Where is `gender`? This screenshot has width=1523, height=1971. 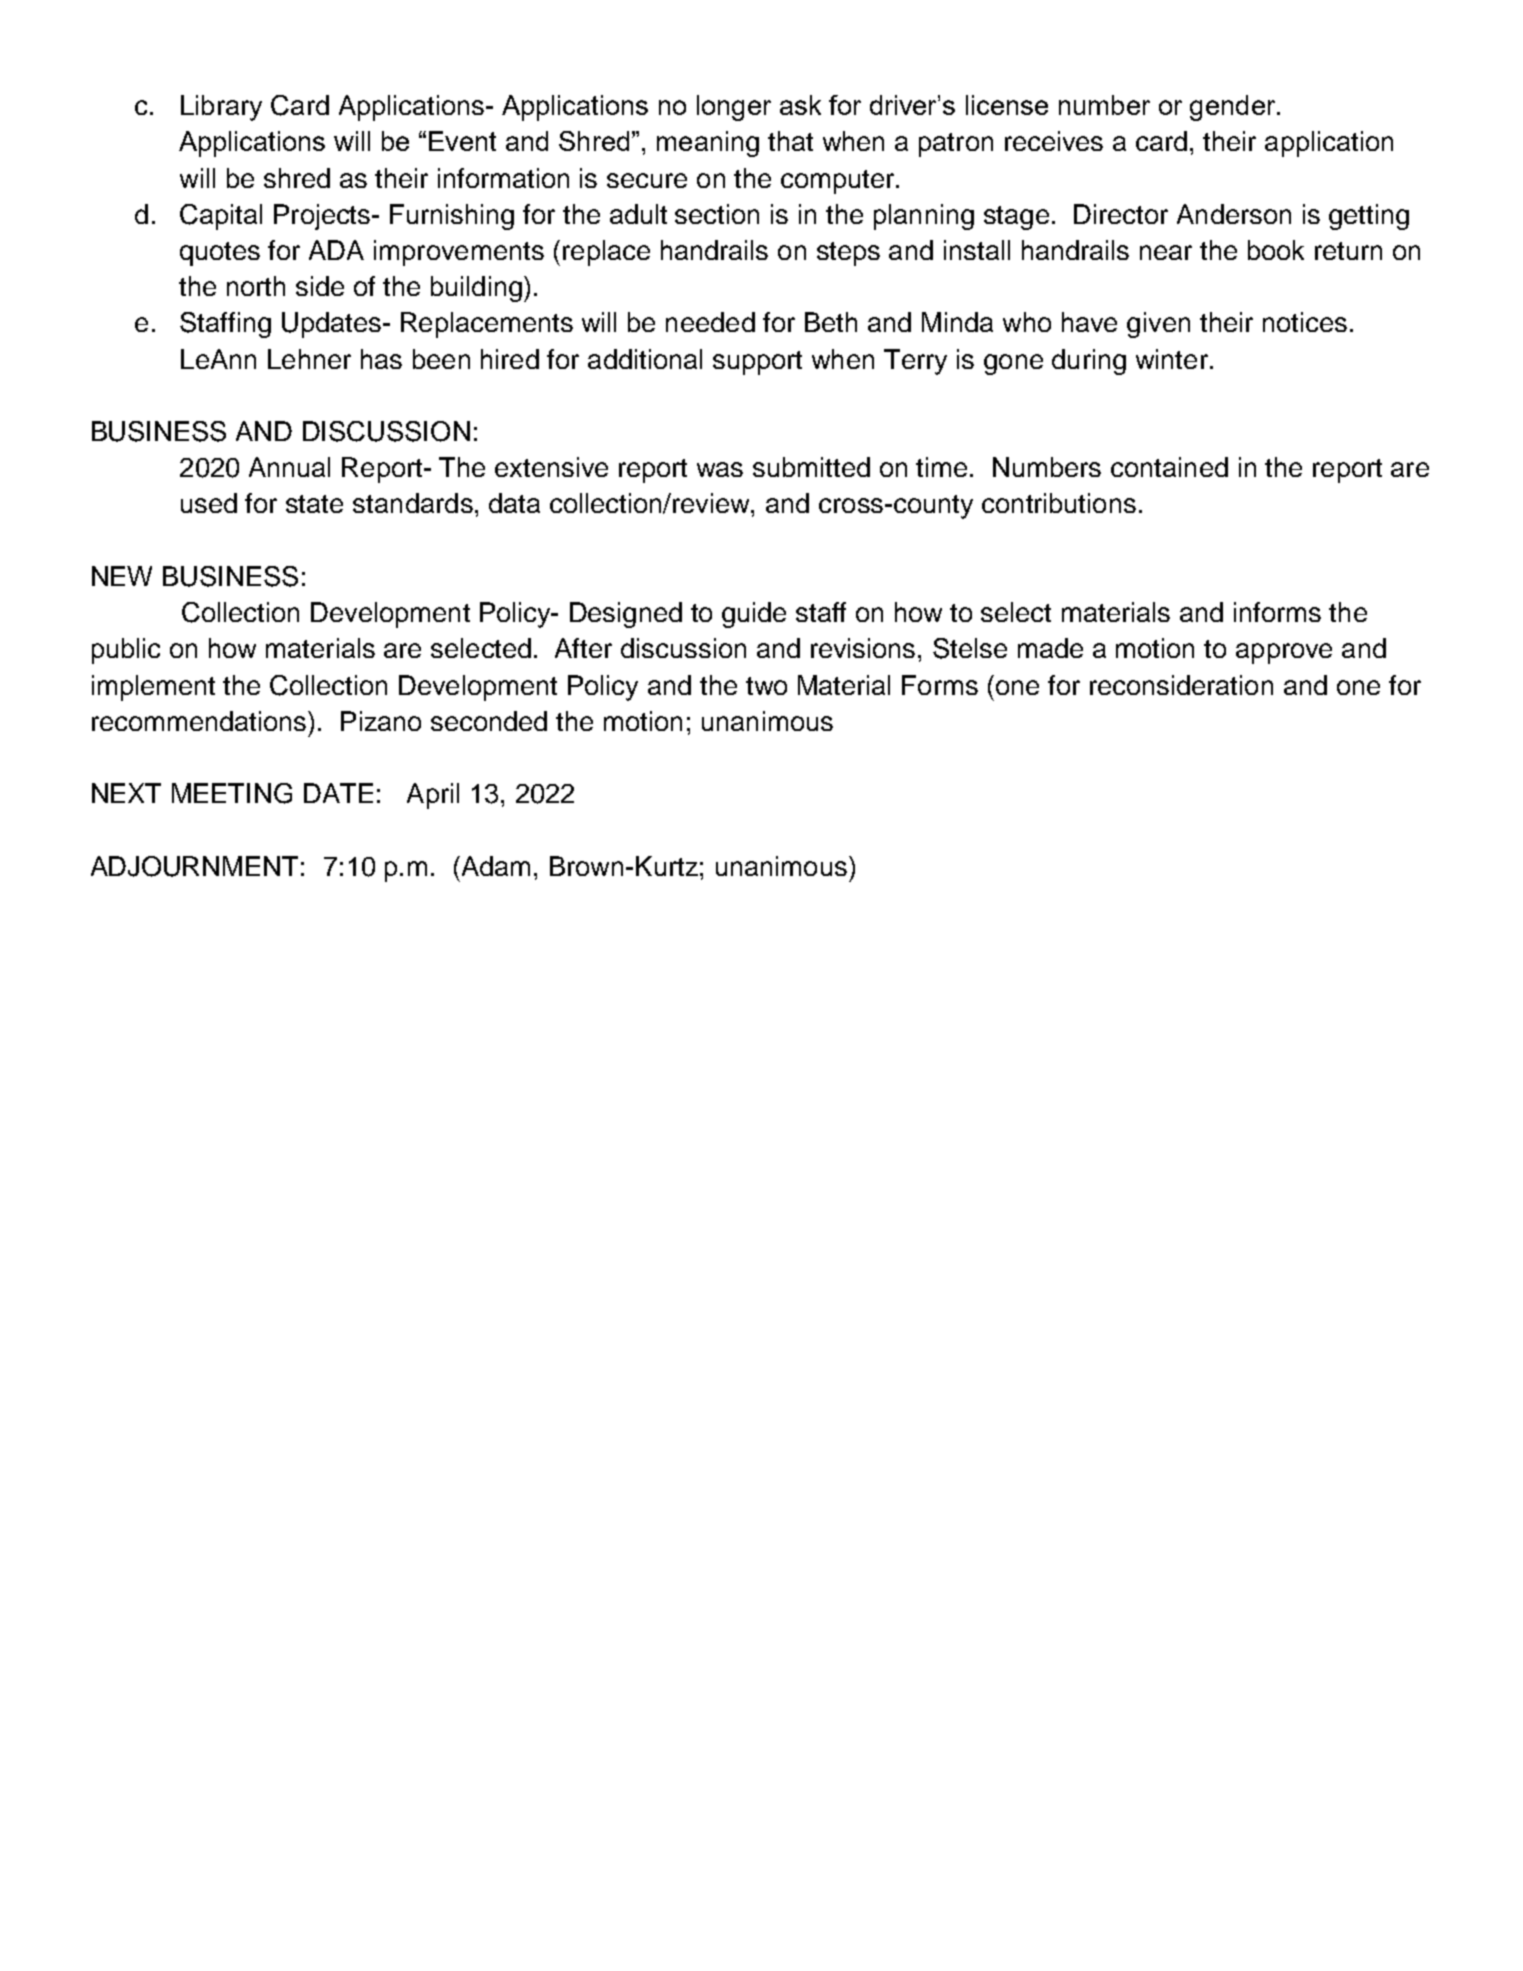 gender is located at coordinates (1234, 108).
